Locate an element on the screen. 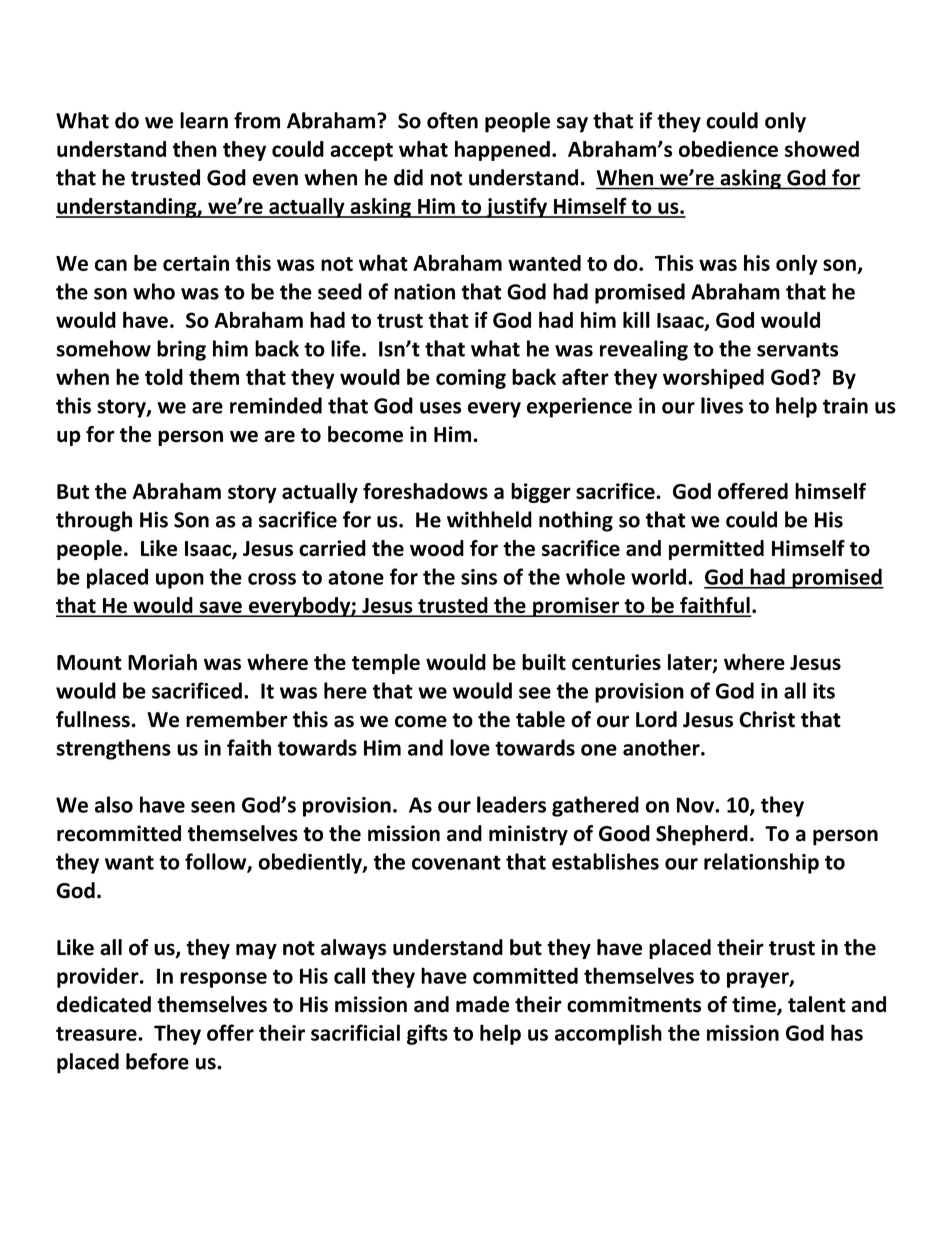  happened is located at coordinates (502, 151).
